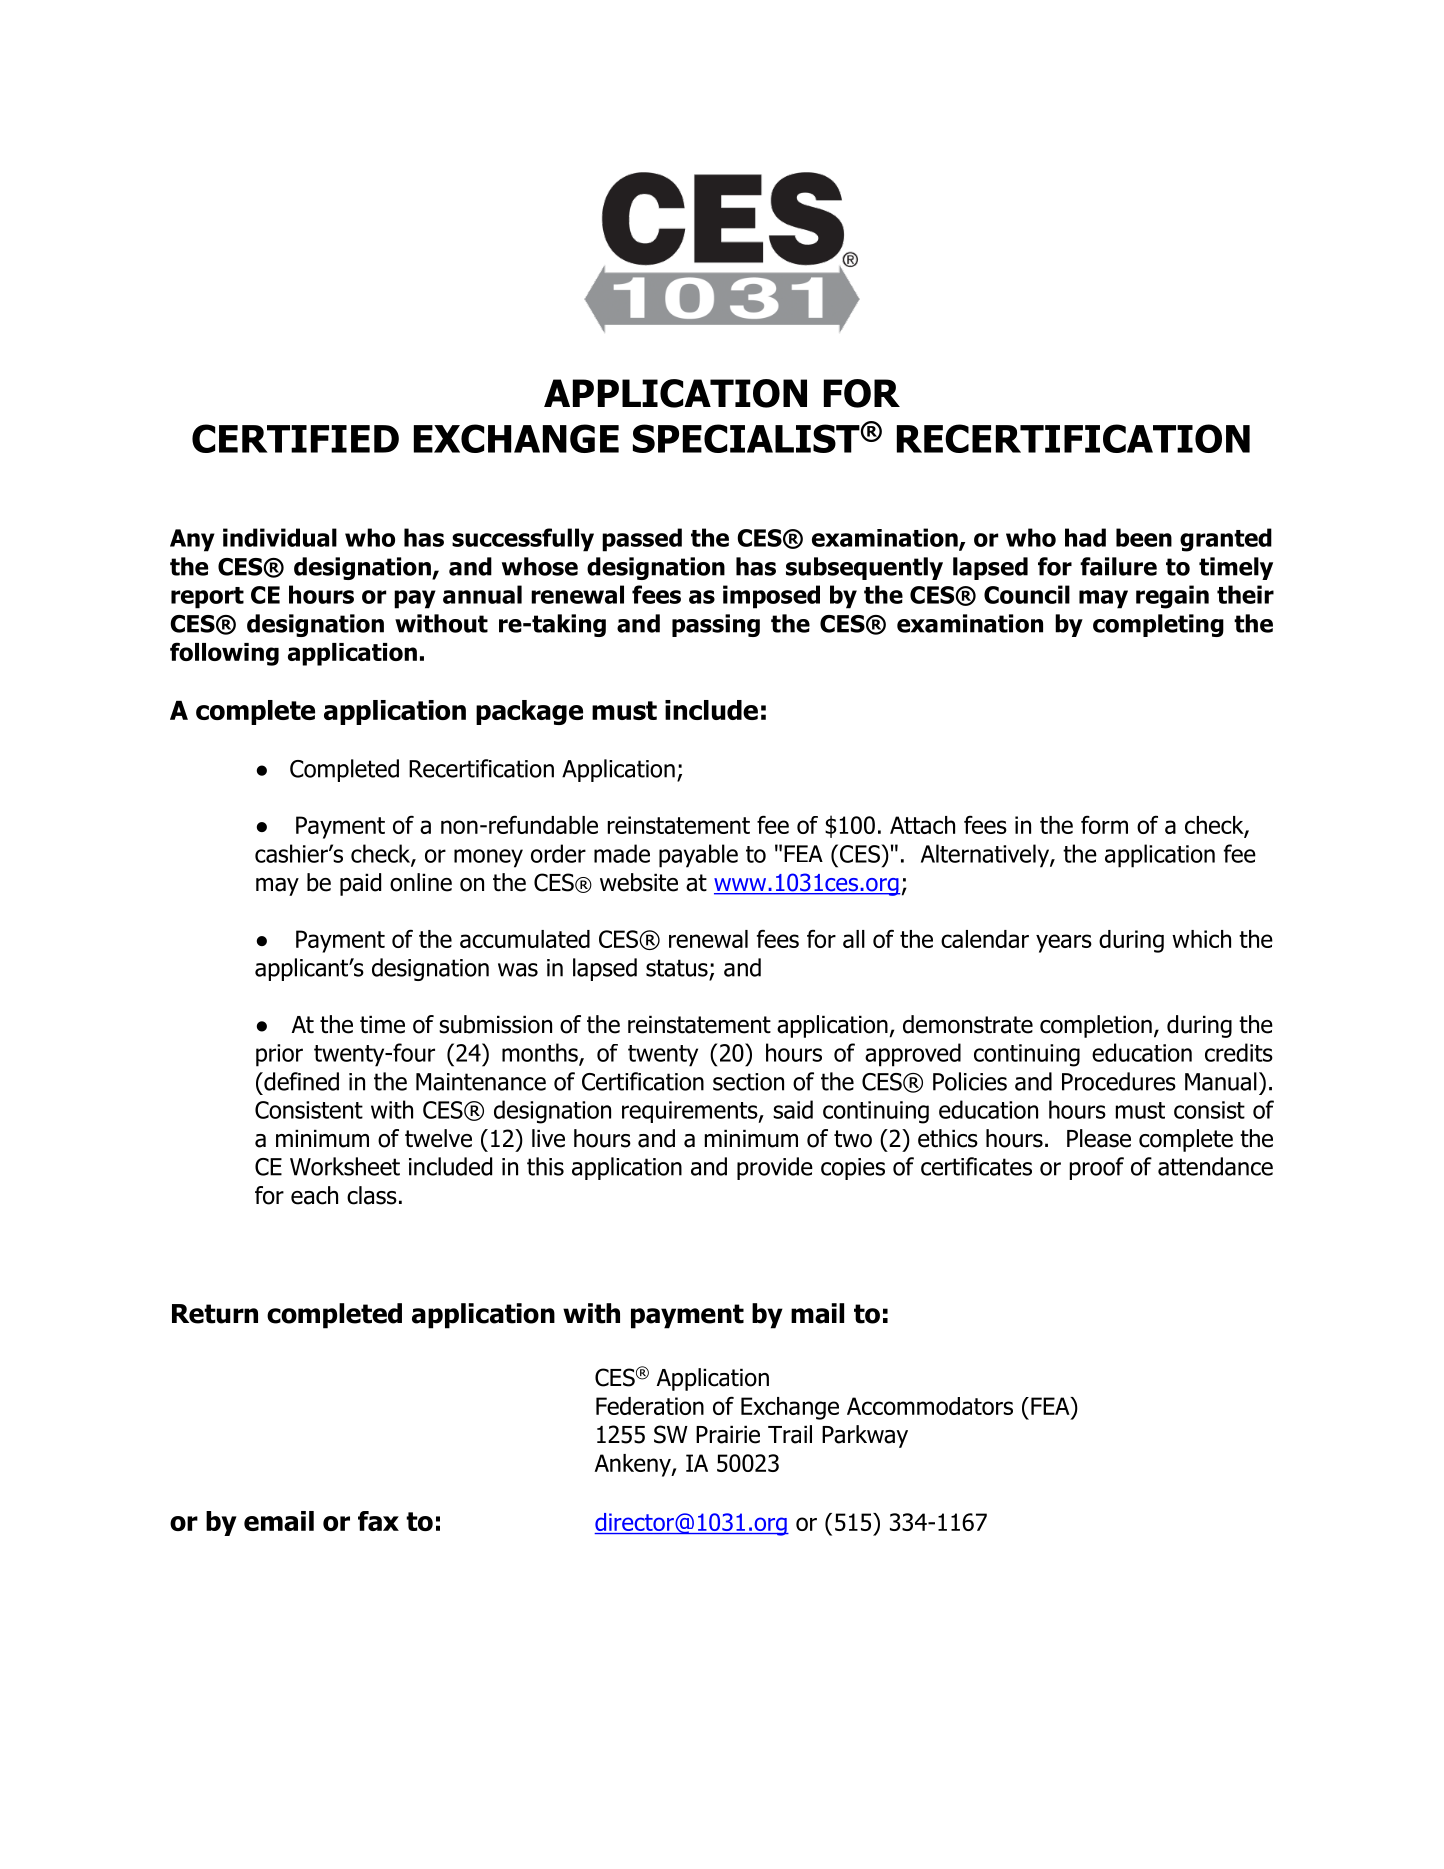 The width and height of the screenshot is (1444, 1869). What do you see at coordinates (345, 1166) in the screenshot?
I see `Worksheet` at bounding box center [345, 1166].
